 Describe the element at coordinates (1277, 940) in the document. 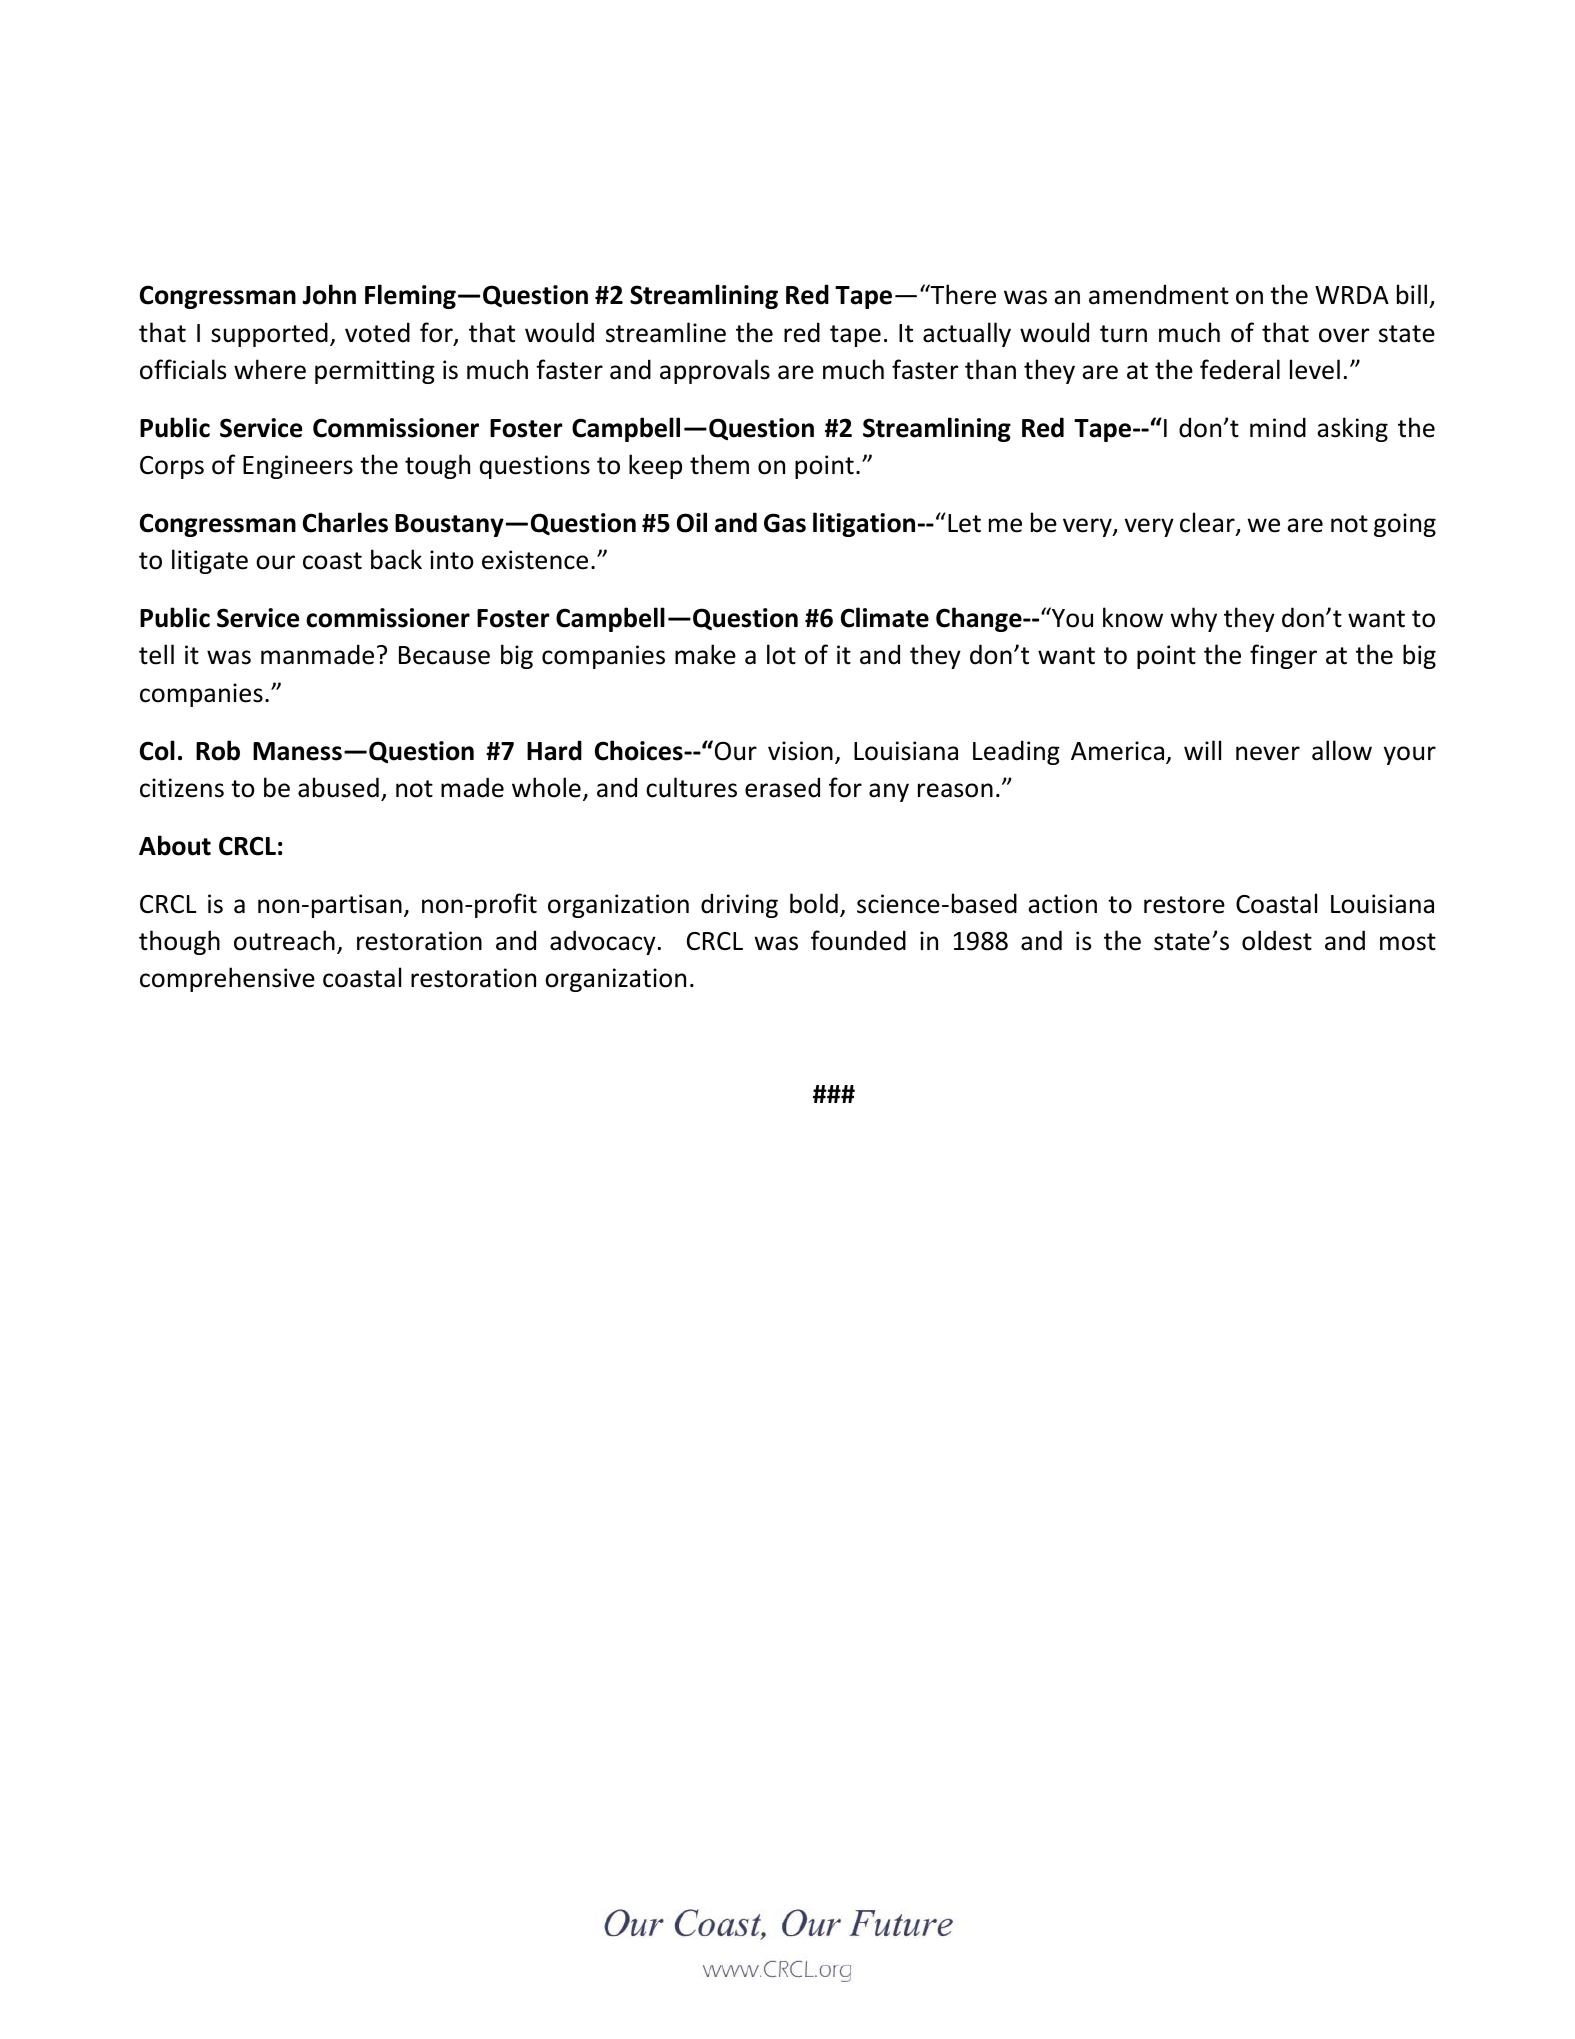

I see `oldest` at that location.
